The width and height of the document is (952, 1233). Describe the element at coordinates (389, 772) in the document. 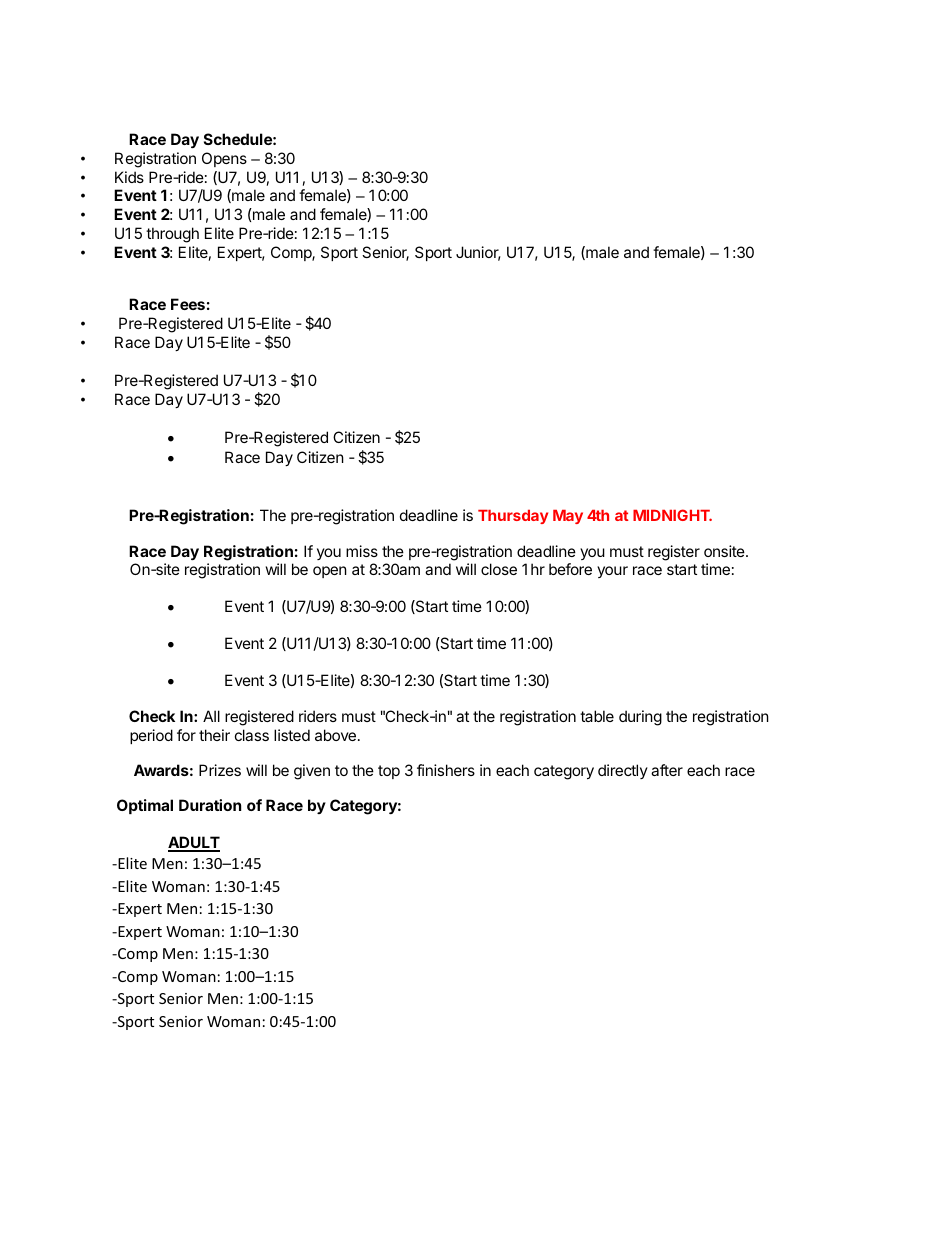

I see `top` at that location.
